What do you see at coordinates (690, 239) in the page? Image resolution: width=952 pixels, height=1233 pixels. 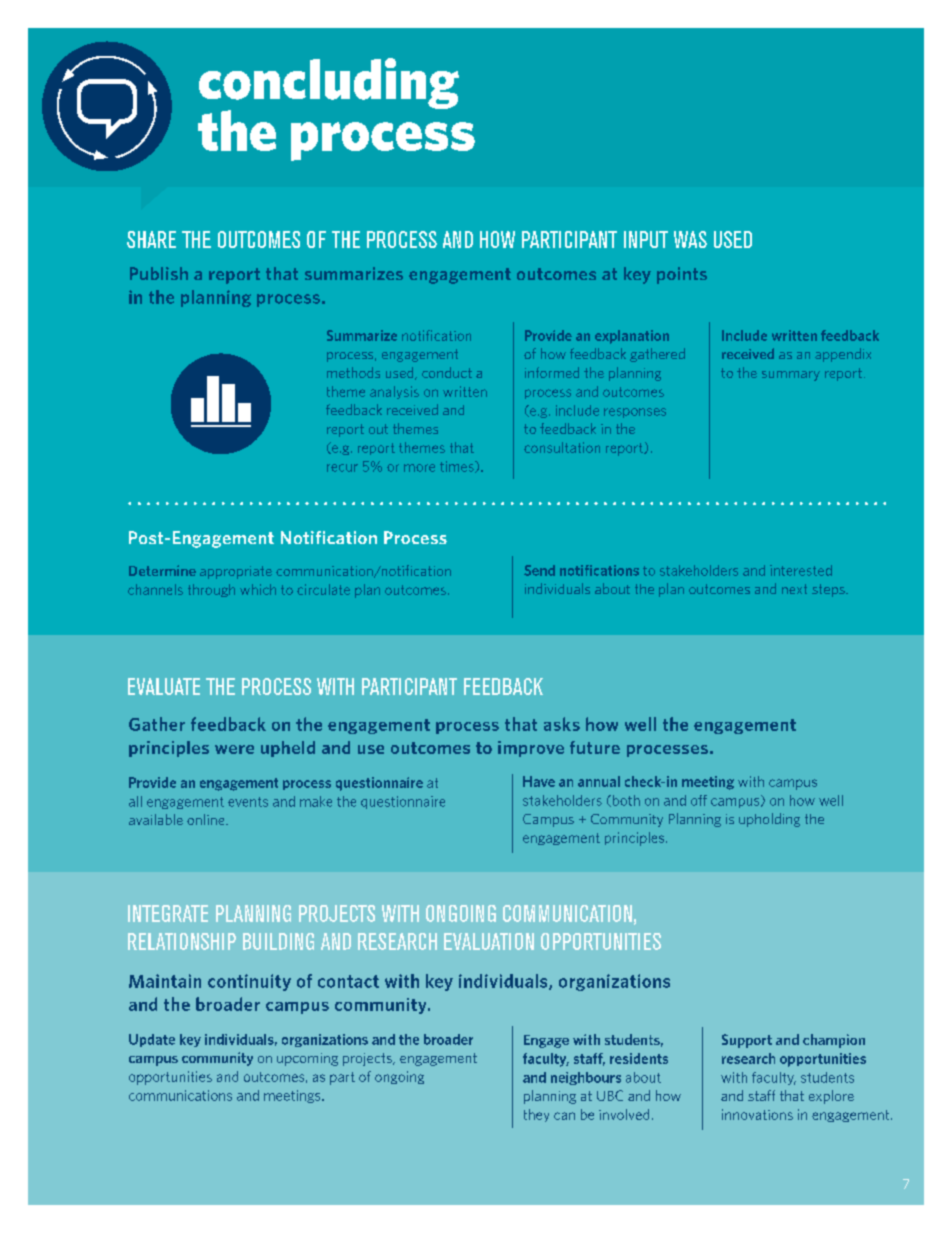 I see `WAS` at bounding box center [690, 239].
